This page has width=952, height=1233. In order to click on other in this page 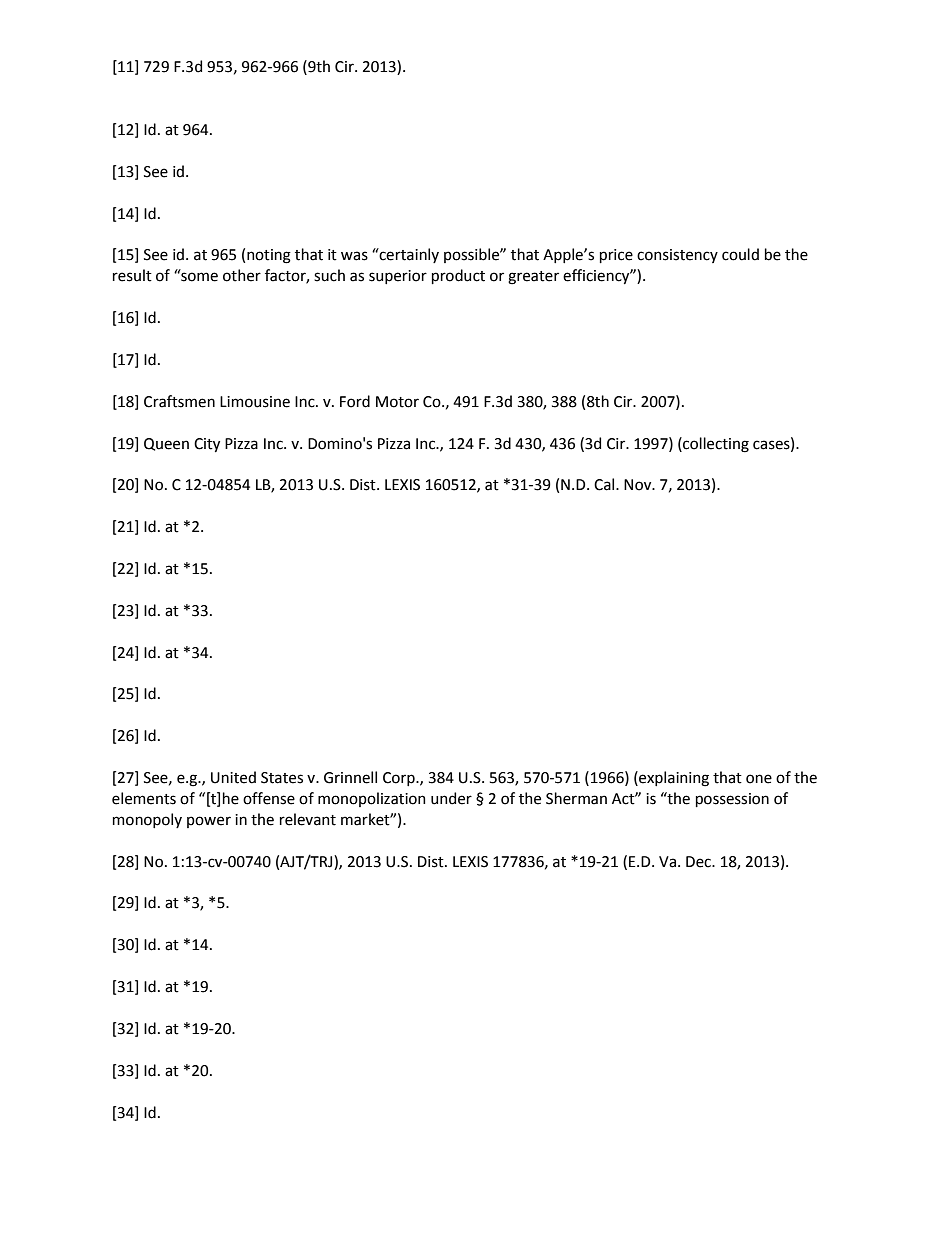, I will do `click(242, 275)`.
